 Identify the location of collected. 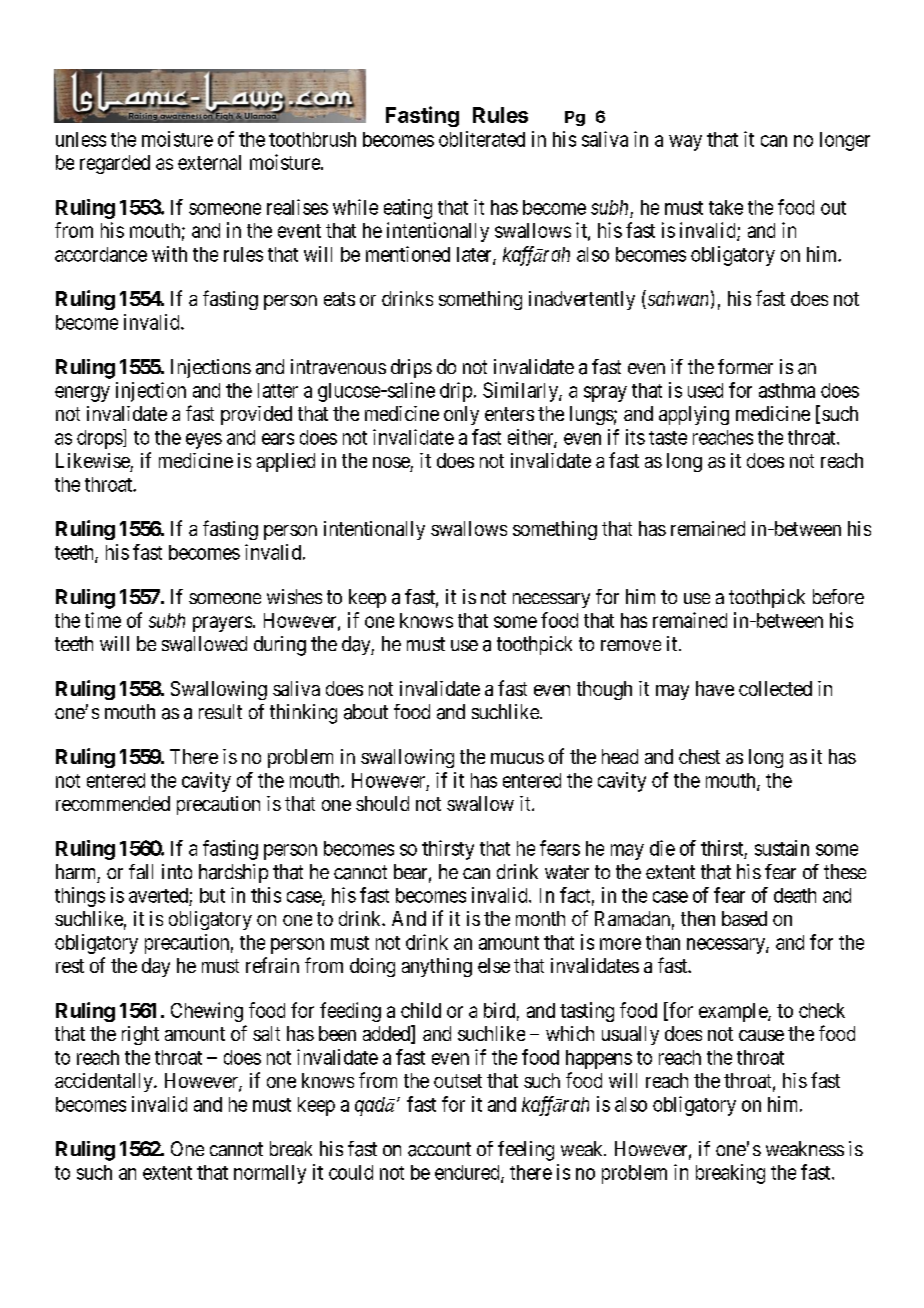
(775, 688).
